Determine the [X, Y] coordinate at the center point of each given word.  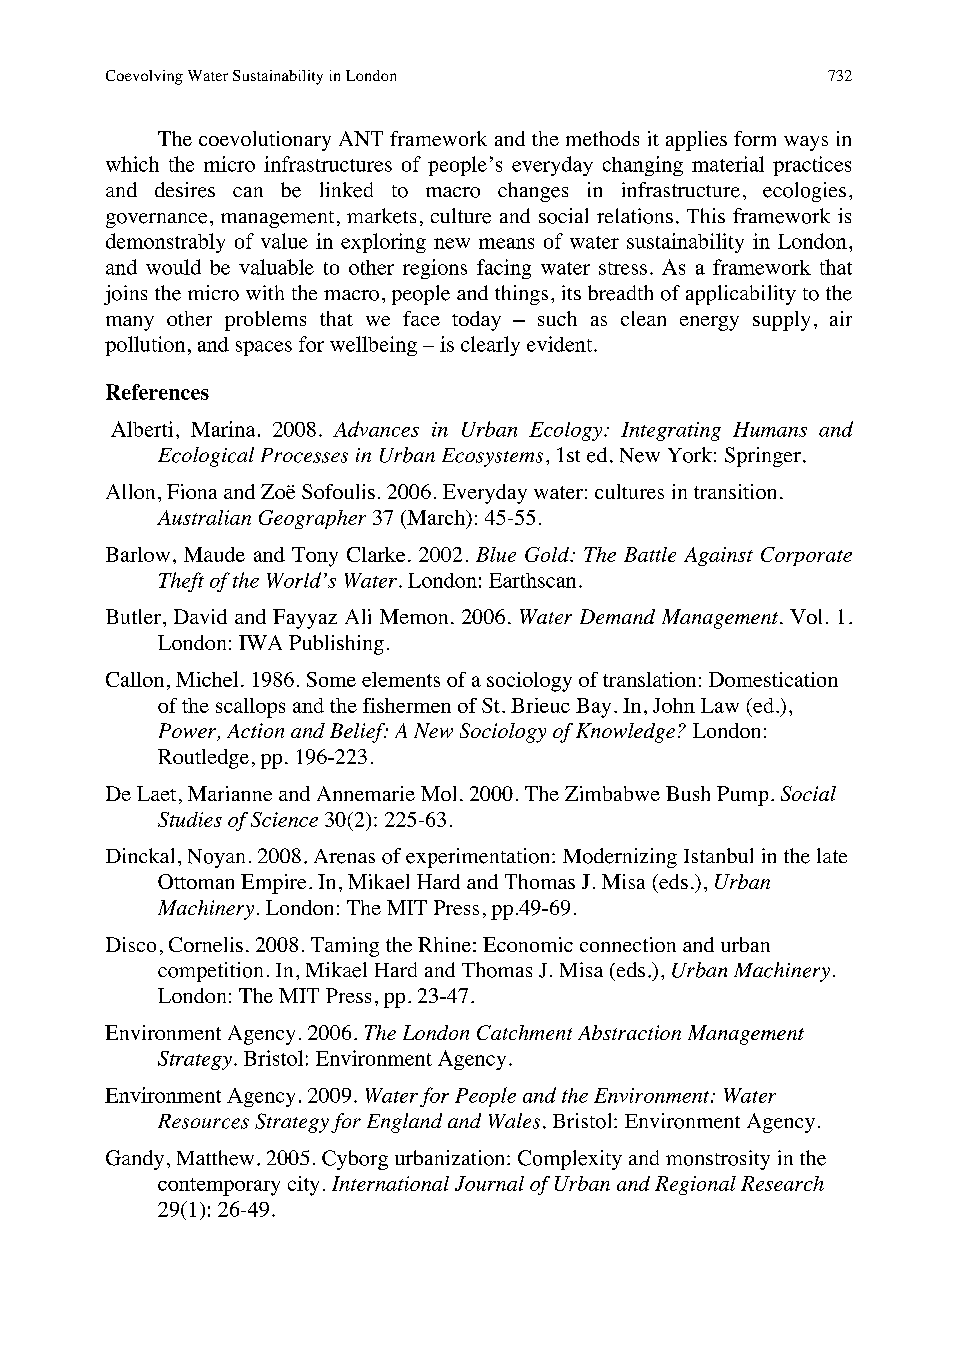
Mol [438, 793]
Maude [214, 554]
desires [185, 190]
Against [718, 556]
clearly [490, 346]
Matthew [215, 1158]
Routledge [203, 759]
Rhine [444, 944]
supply [781, 321]
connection [628, 944]
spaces [264, 348]
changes [533, 192]
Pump [742, 796]
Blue [496, 554]
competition [210, 972]
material [728, 164]
